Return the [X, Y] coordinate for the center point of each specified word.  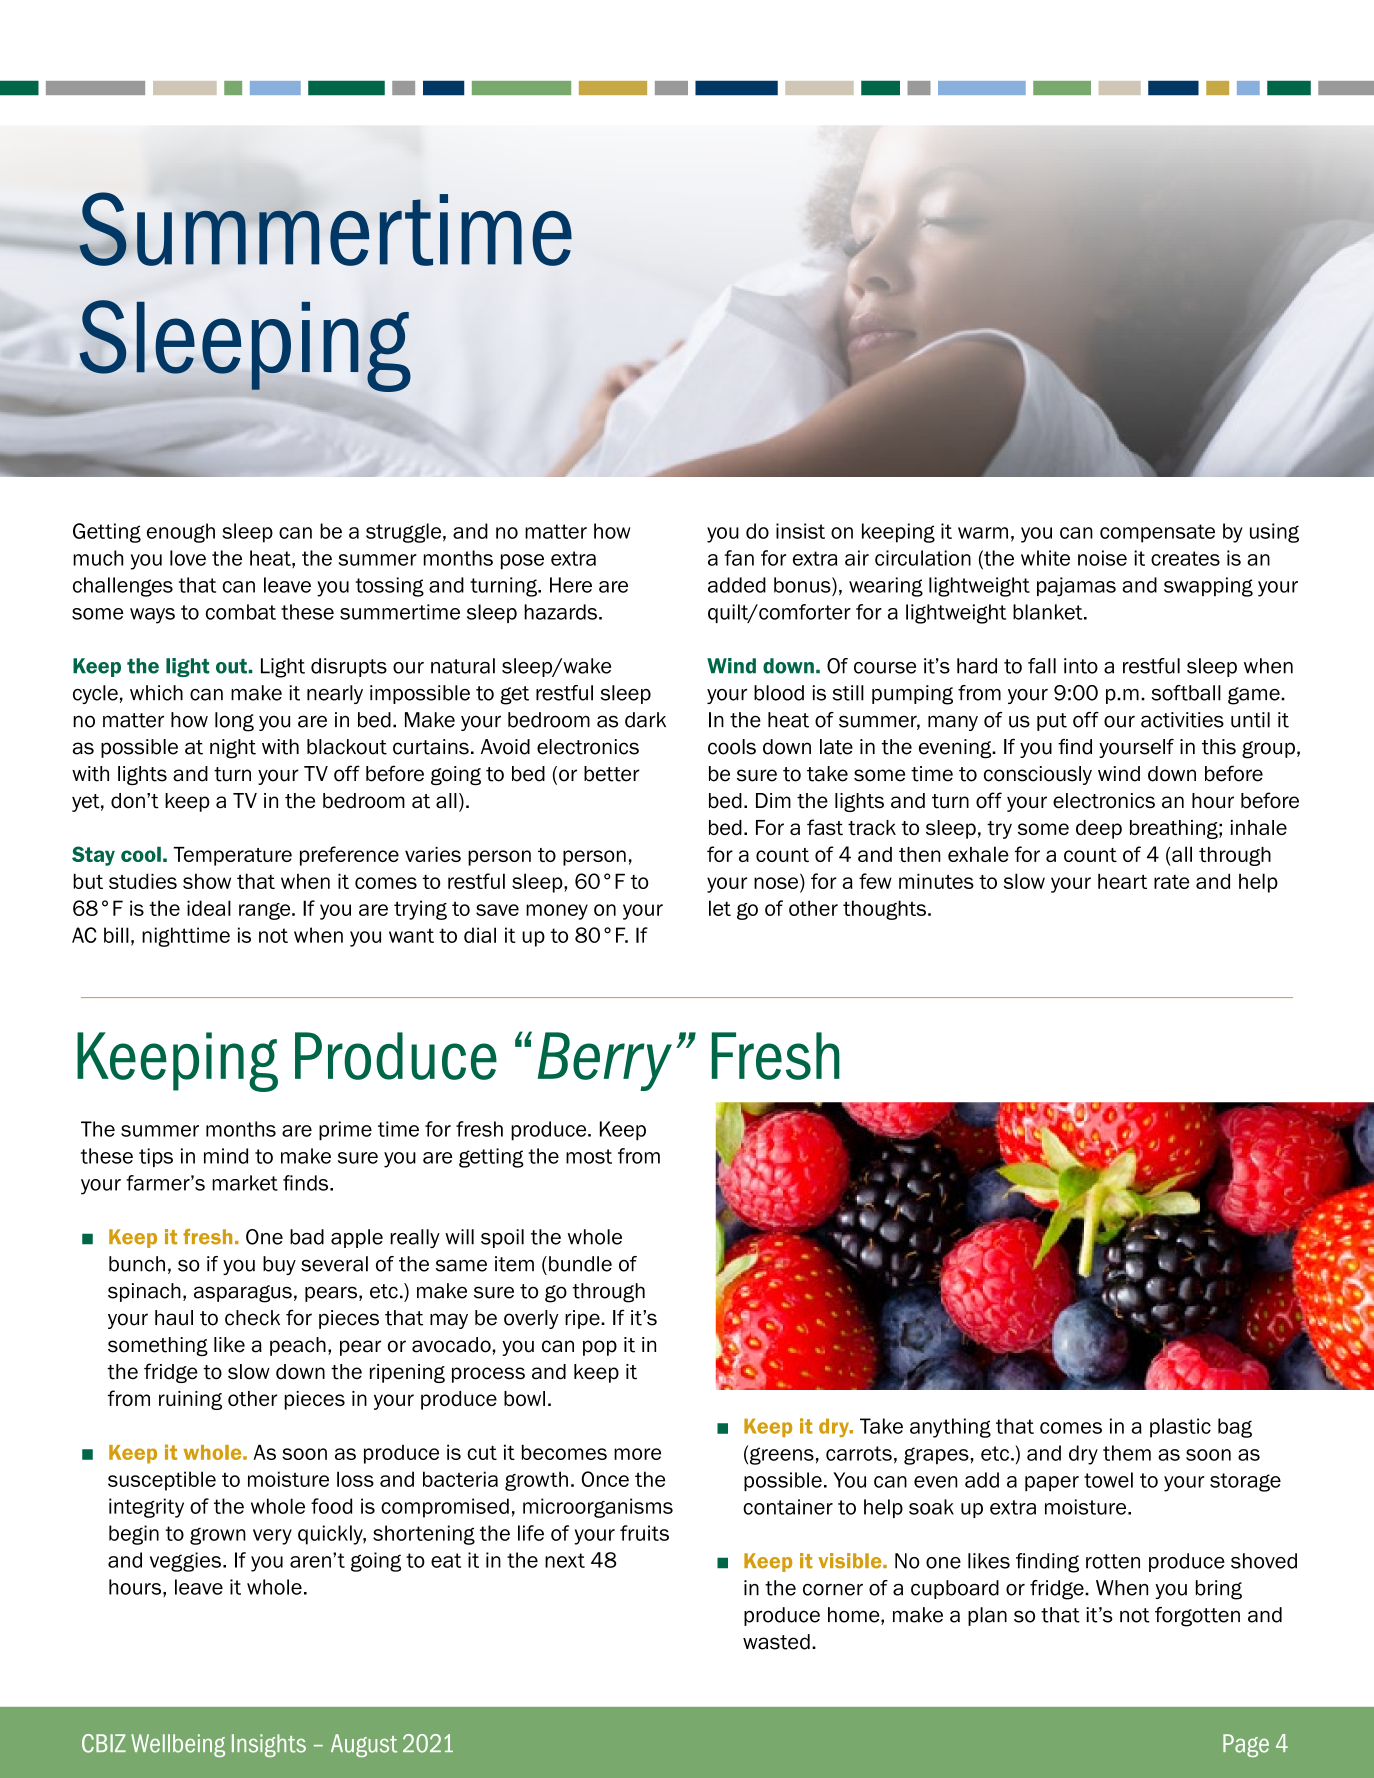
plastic [1180, 1428]
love [188, 558]
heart [1122, 881]
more [637, 1454]
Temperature [232, 856]
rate [1172, 882]
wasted [776, 1642]
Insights [269, 1745]
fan [739, 558]
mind [226, 1156]
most [589, 1156]
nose [776, 883]
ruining [190, 1400]
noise [1102, 558]
